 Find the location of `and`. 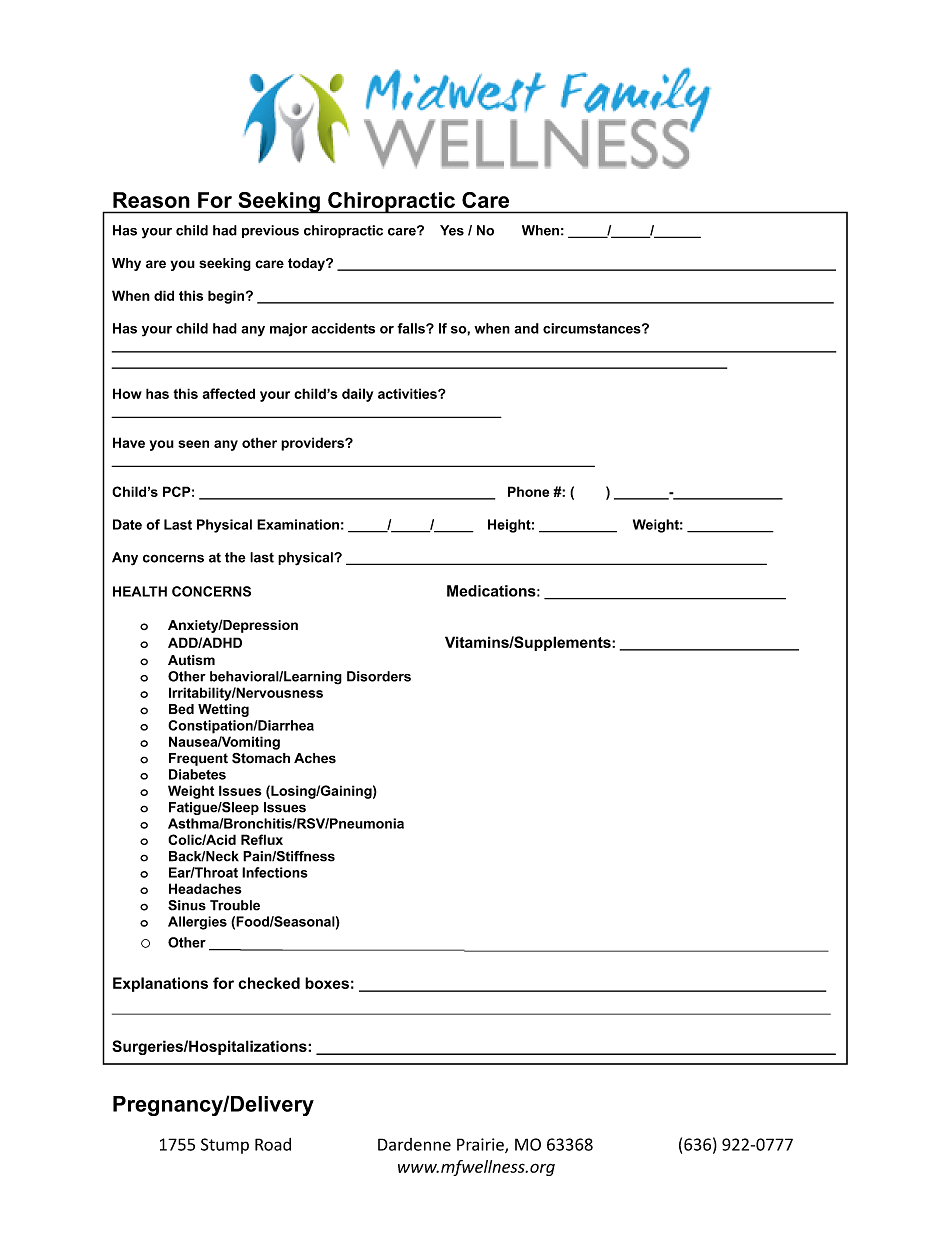

and is located at coordinates (526, 328).
